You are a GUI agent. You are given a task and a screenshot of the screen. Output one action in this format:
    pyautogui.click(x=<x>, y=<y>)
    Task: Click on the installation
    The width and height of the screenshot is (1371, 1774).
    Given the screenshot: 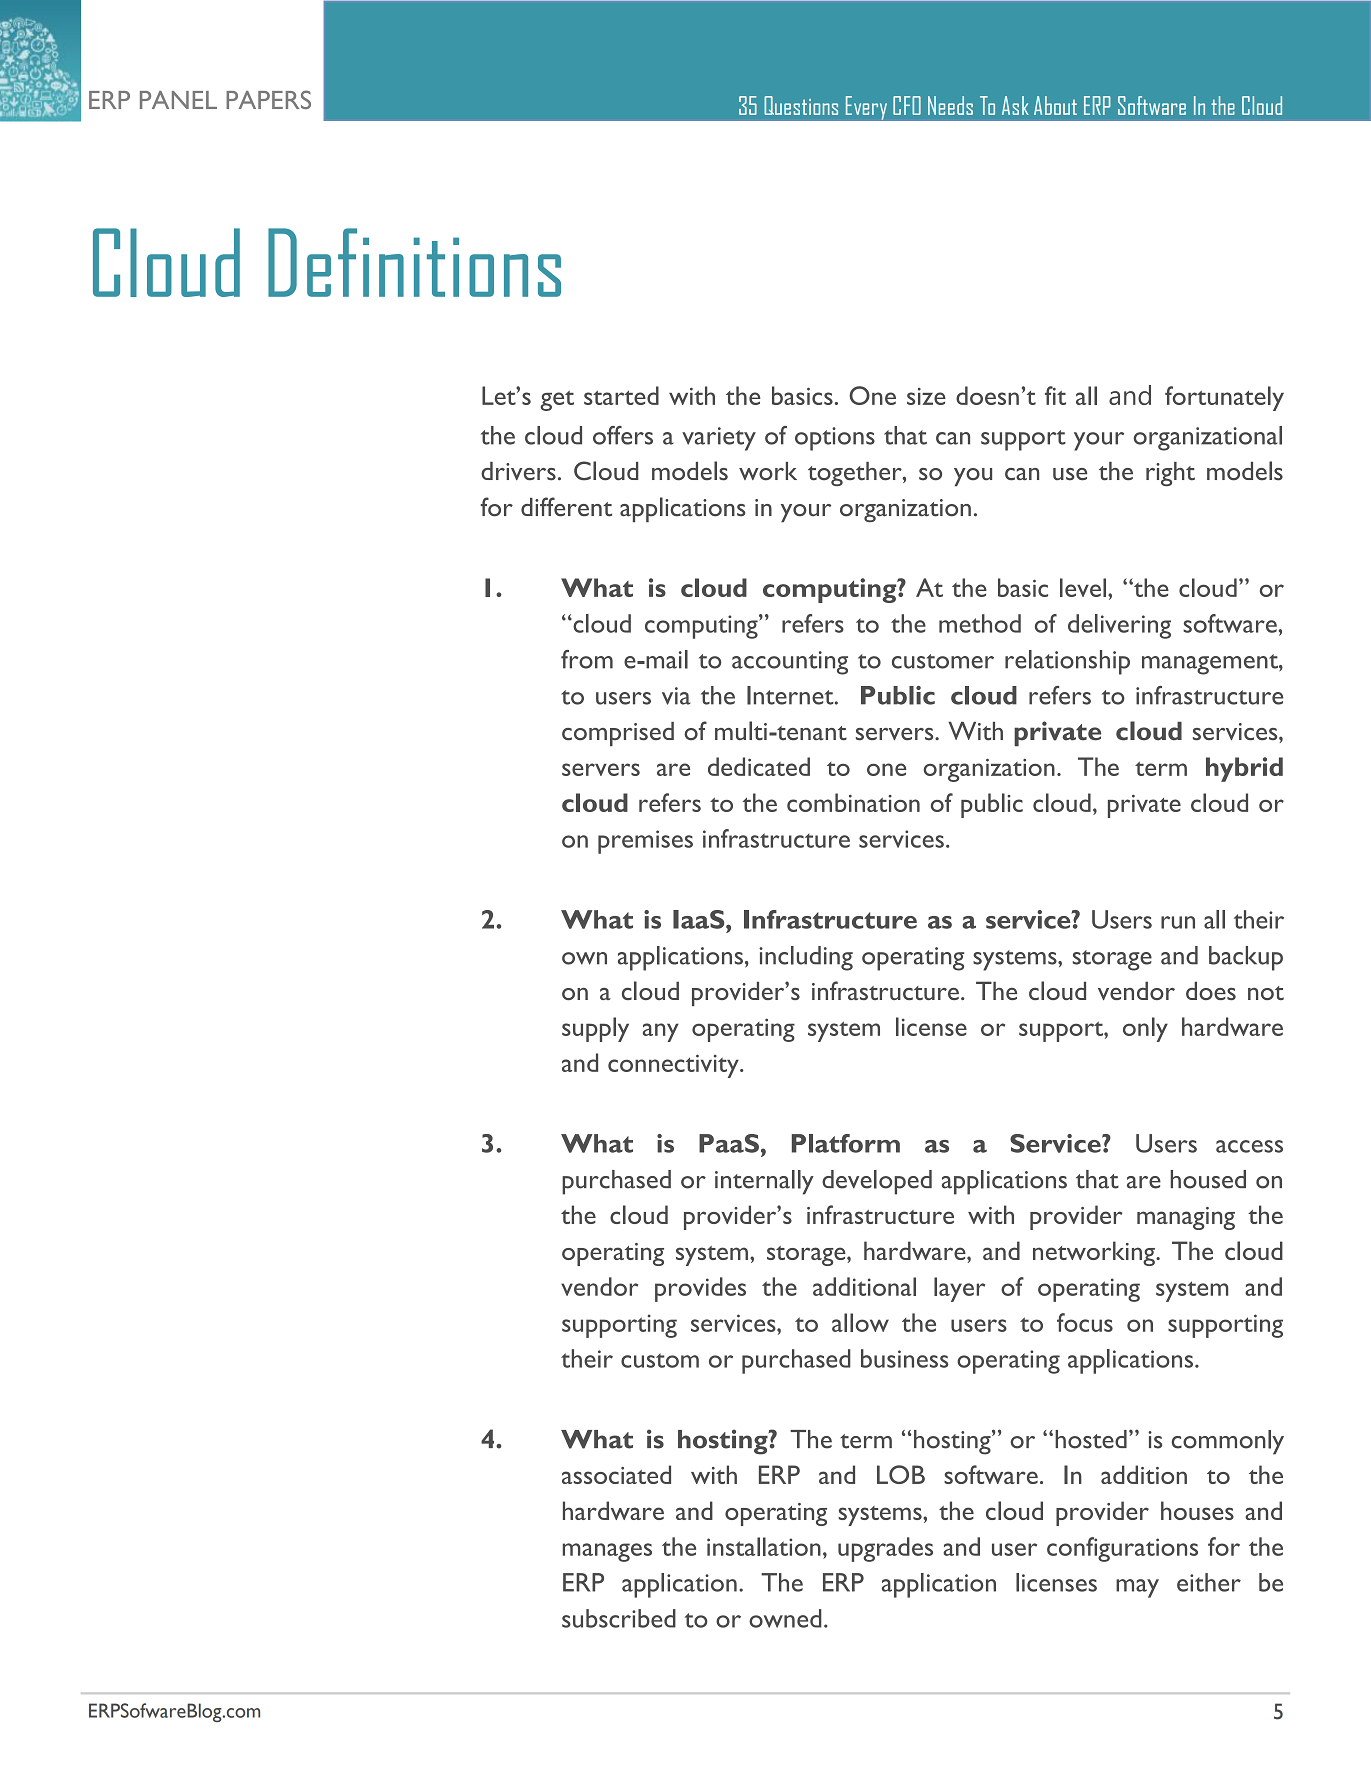 What is the action you would take?
    pyautogui.click(x=764, y=1546)
